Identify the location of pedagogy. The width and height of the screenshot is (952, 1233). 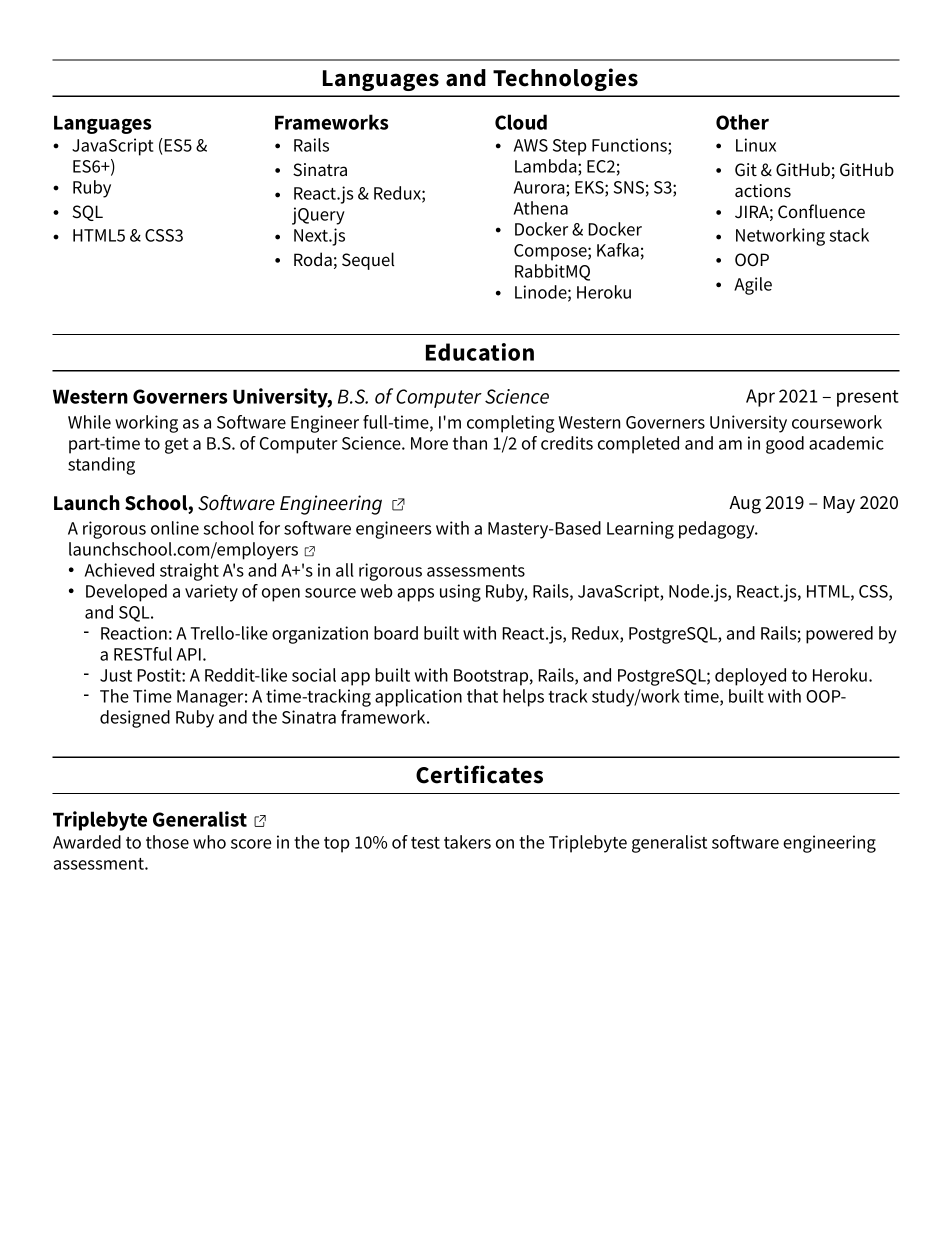
(718, 530).
